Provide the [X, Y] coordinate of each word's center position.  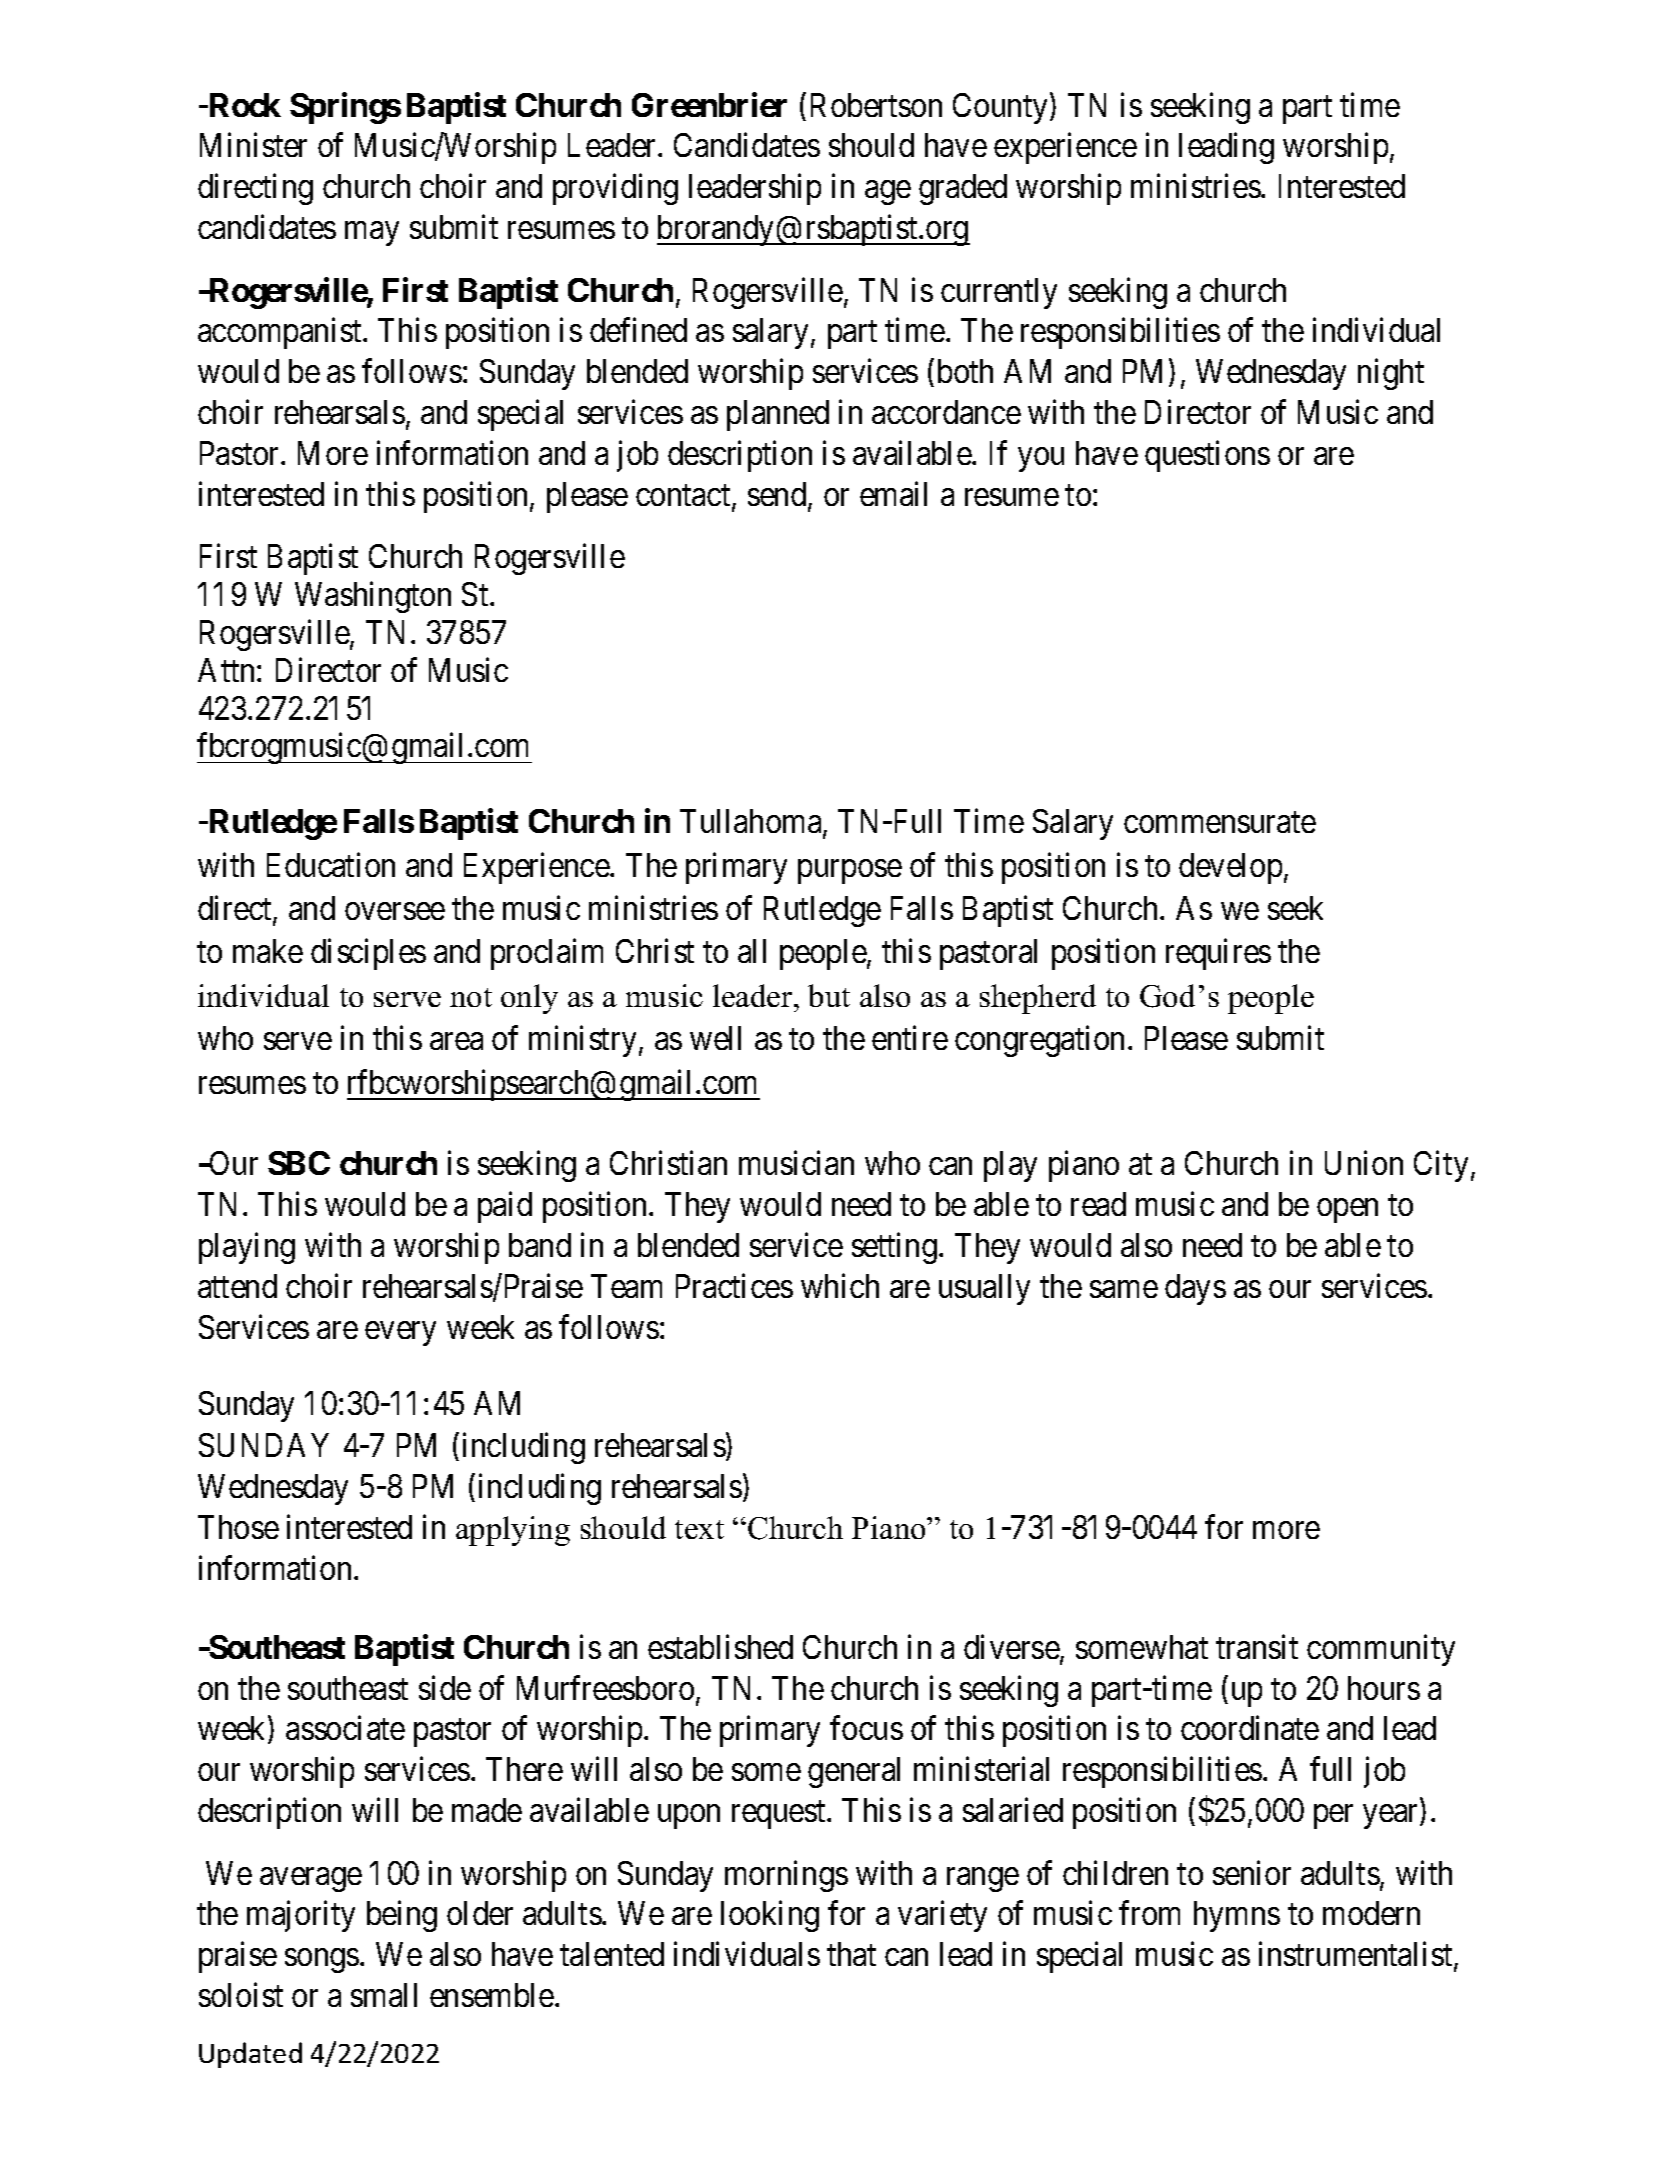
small [384, 1995]
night [1391, 374]
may [372, 234]
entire [910, 1038]
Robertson [876, 105]
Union [1364, 1163]
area [456, 1041]
